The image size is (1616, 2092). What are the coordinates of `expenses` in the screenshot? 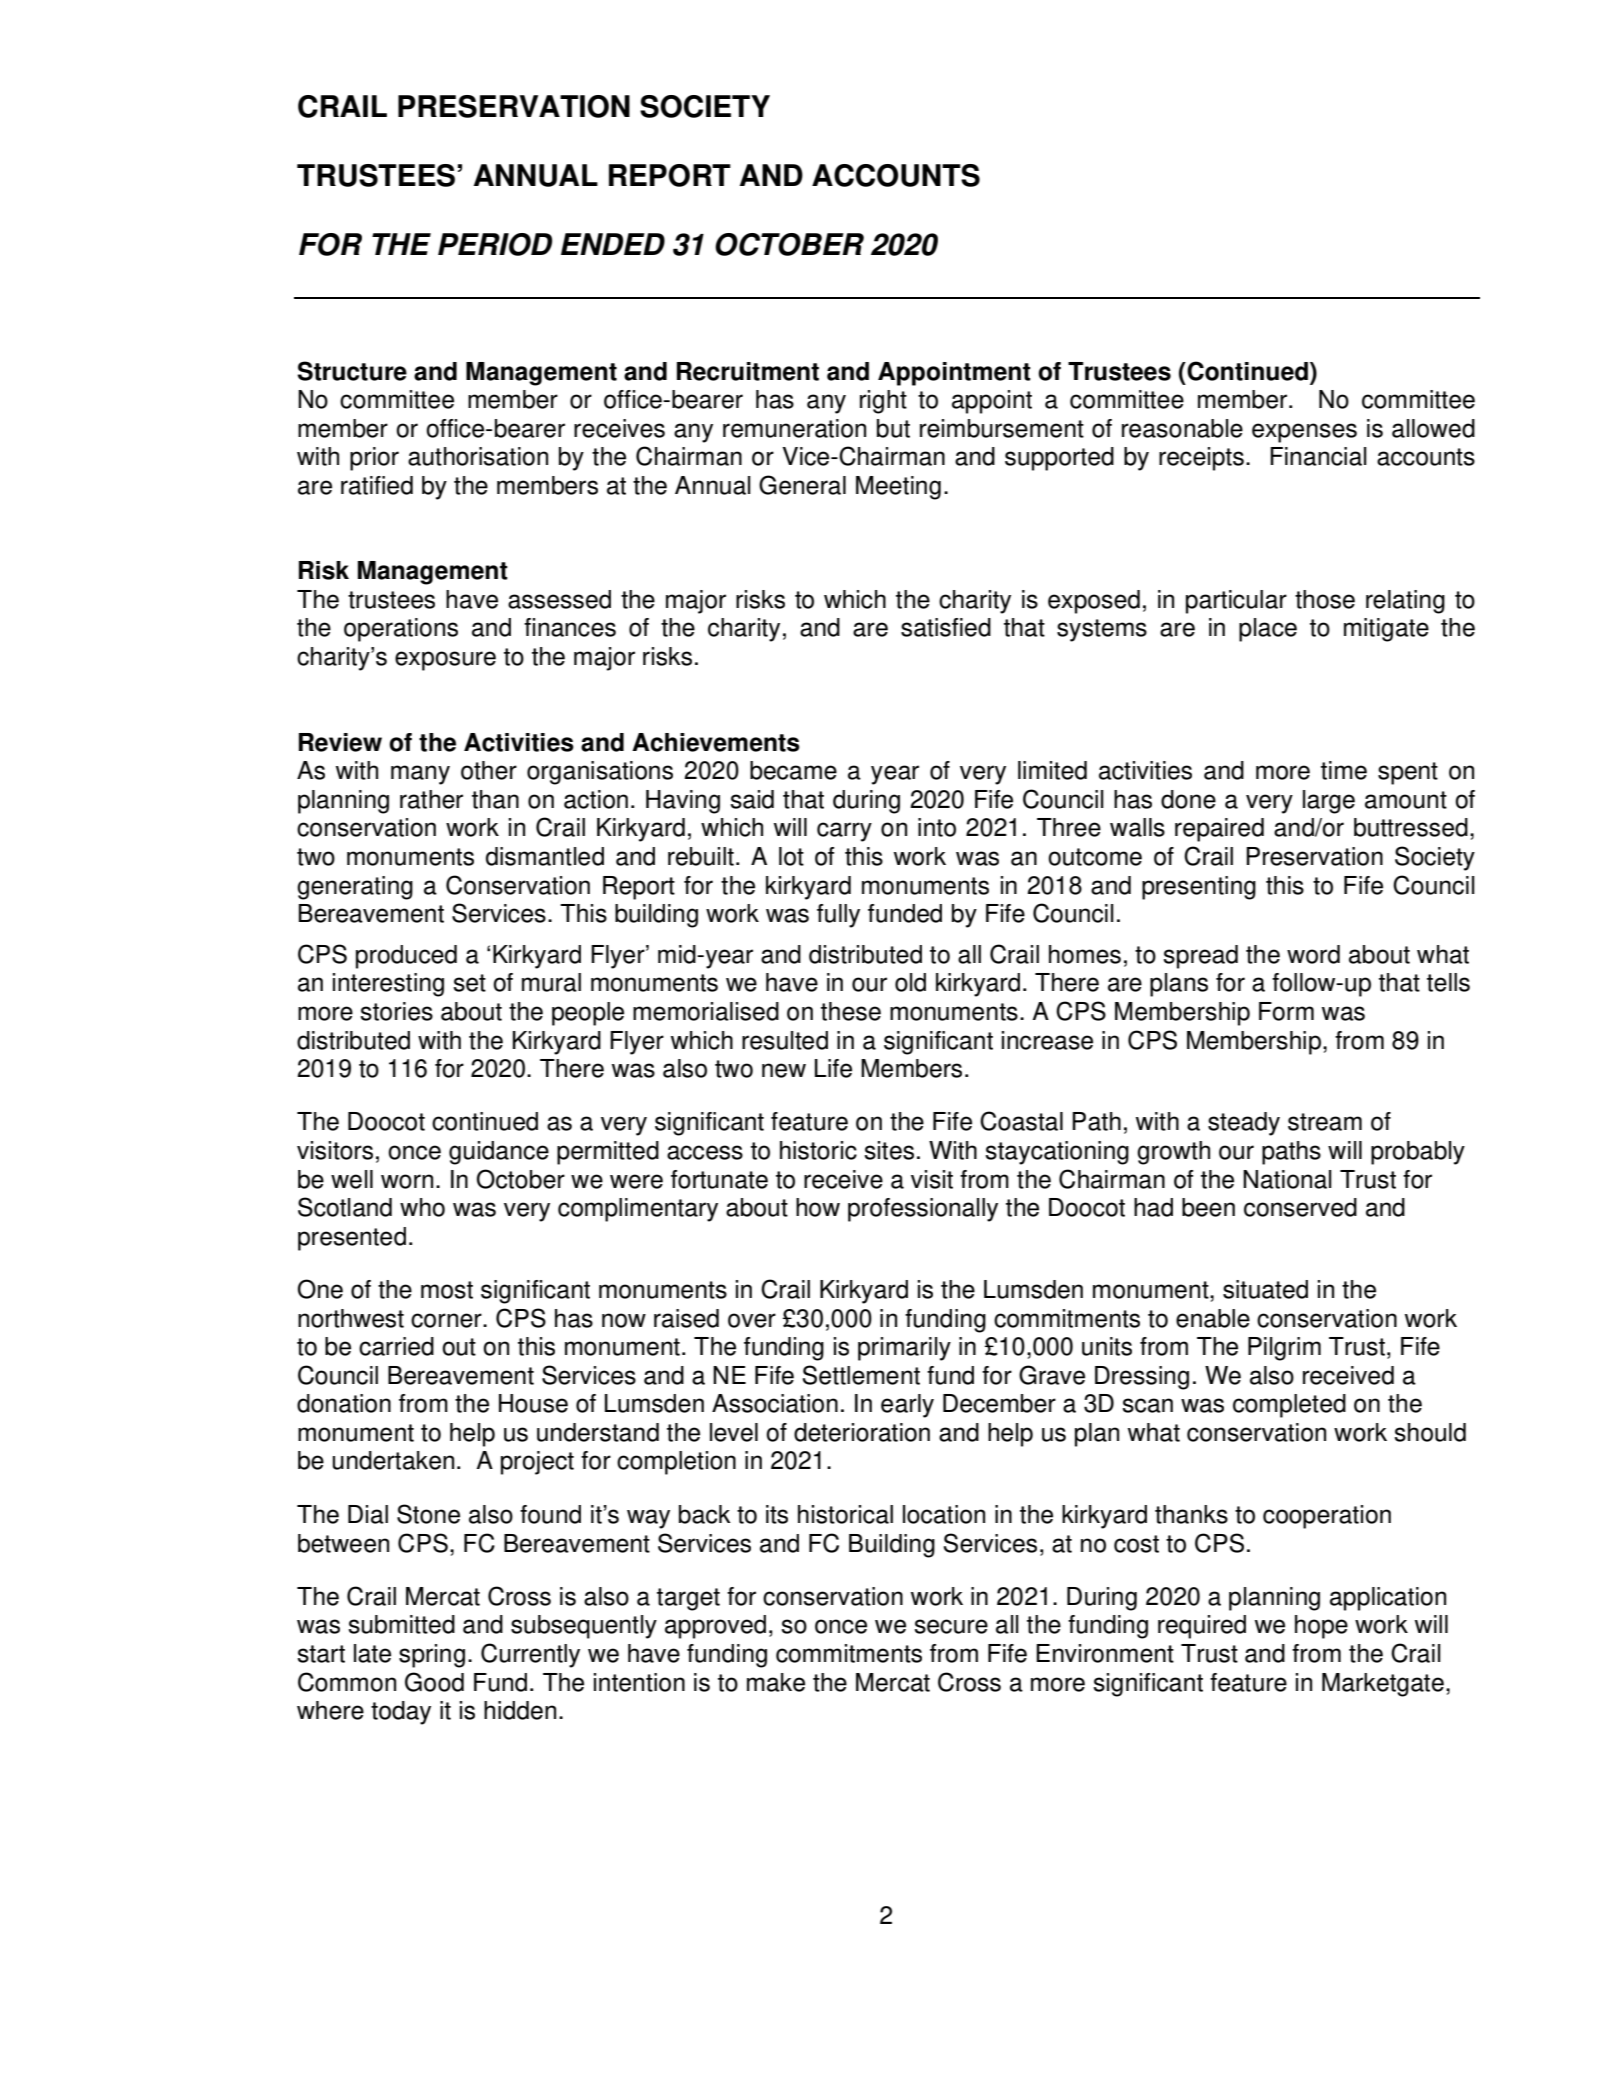 It's located at (1304, 433).
